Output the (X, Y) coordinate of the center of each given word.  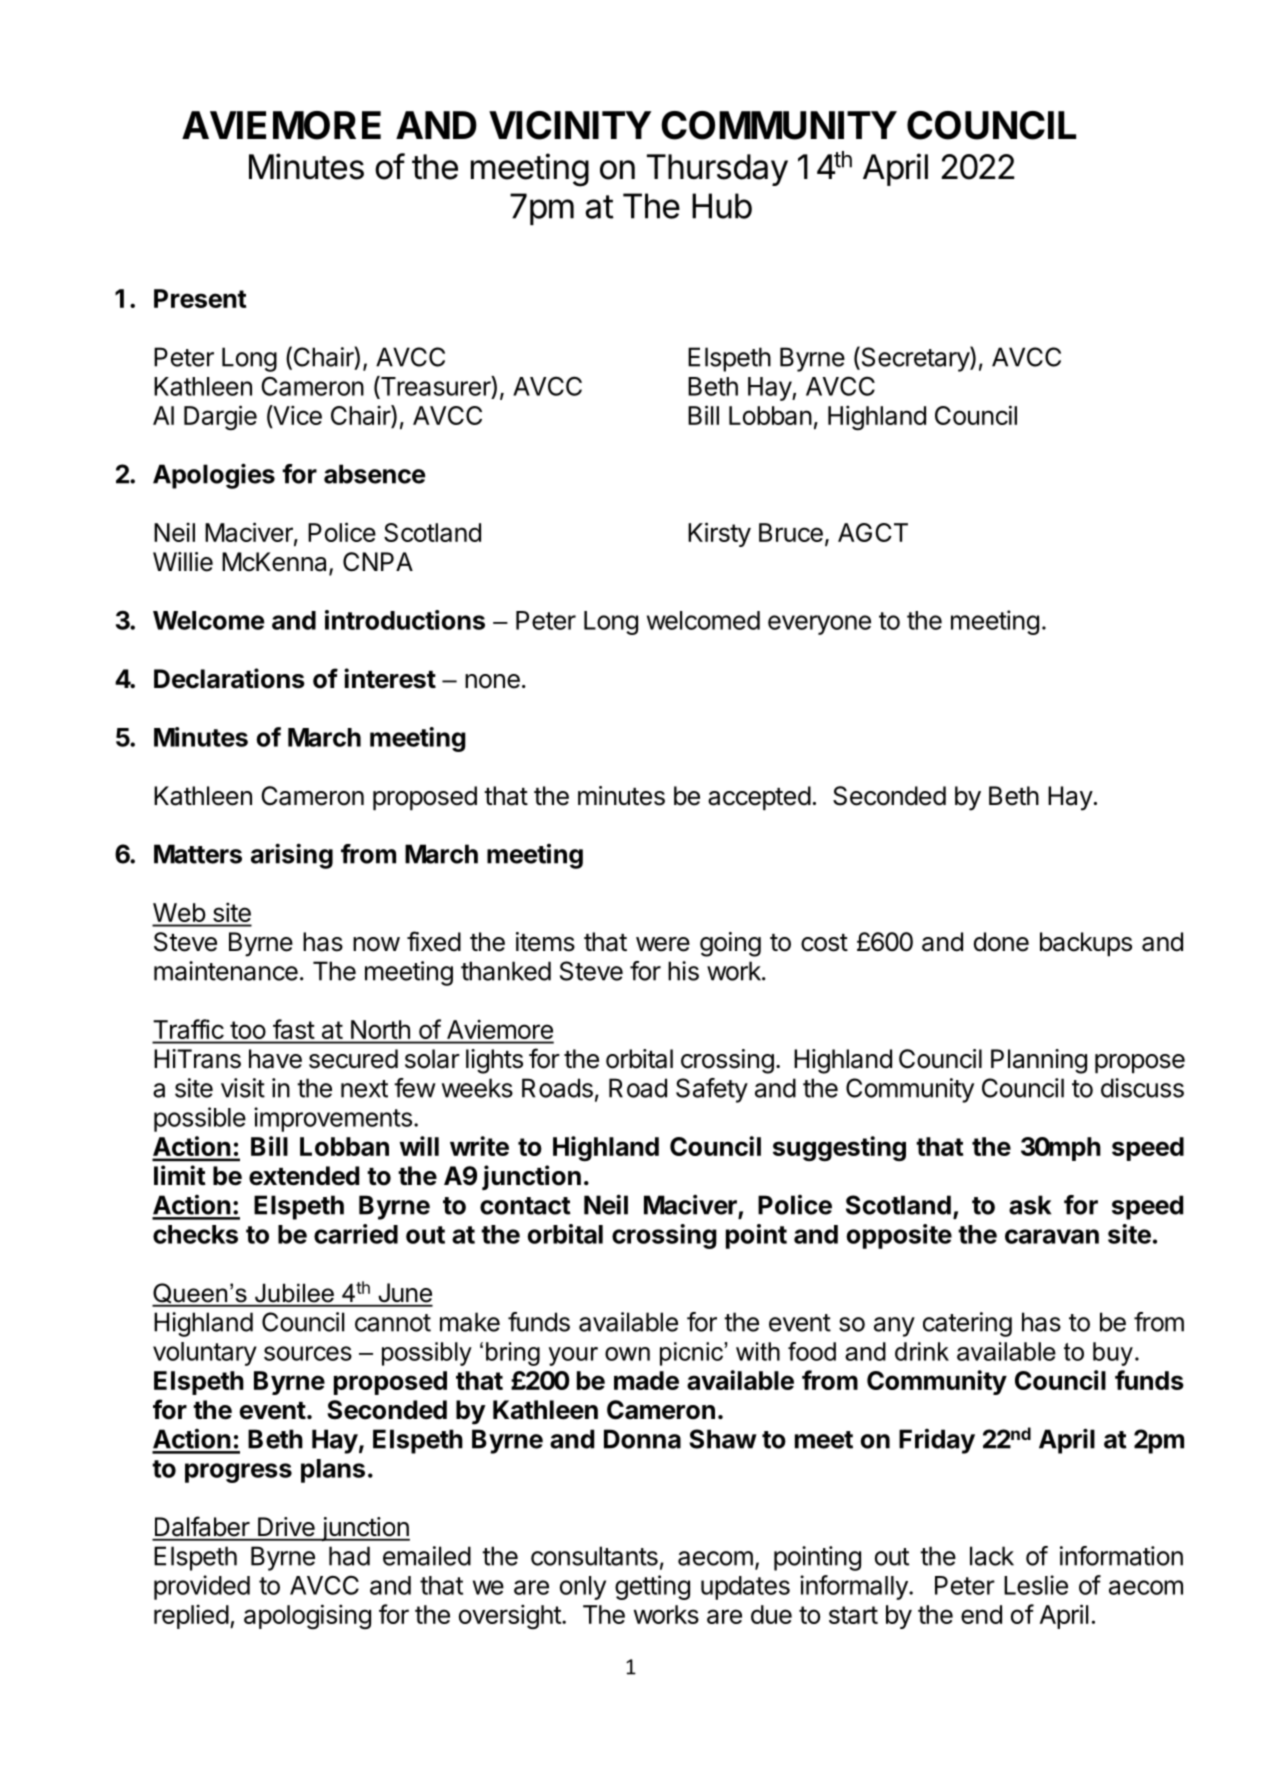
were (663, 944)
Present (200, 298)
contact (525, 1206)
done (1001, 942)
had (349, 1556)
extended (304, 1176)
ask (1030, 1205)
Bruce (791, 532)
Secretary (915, 359)
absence (374, 474)
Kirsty (719, 534)
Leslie (1036, 1585)
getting (652, 1587)
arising (292, 856)
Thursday (717, 170)
